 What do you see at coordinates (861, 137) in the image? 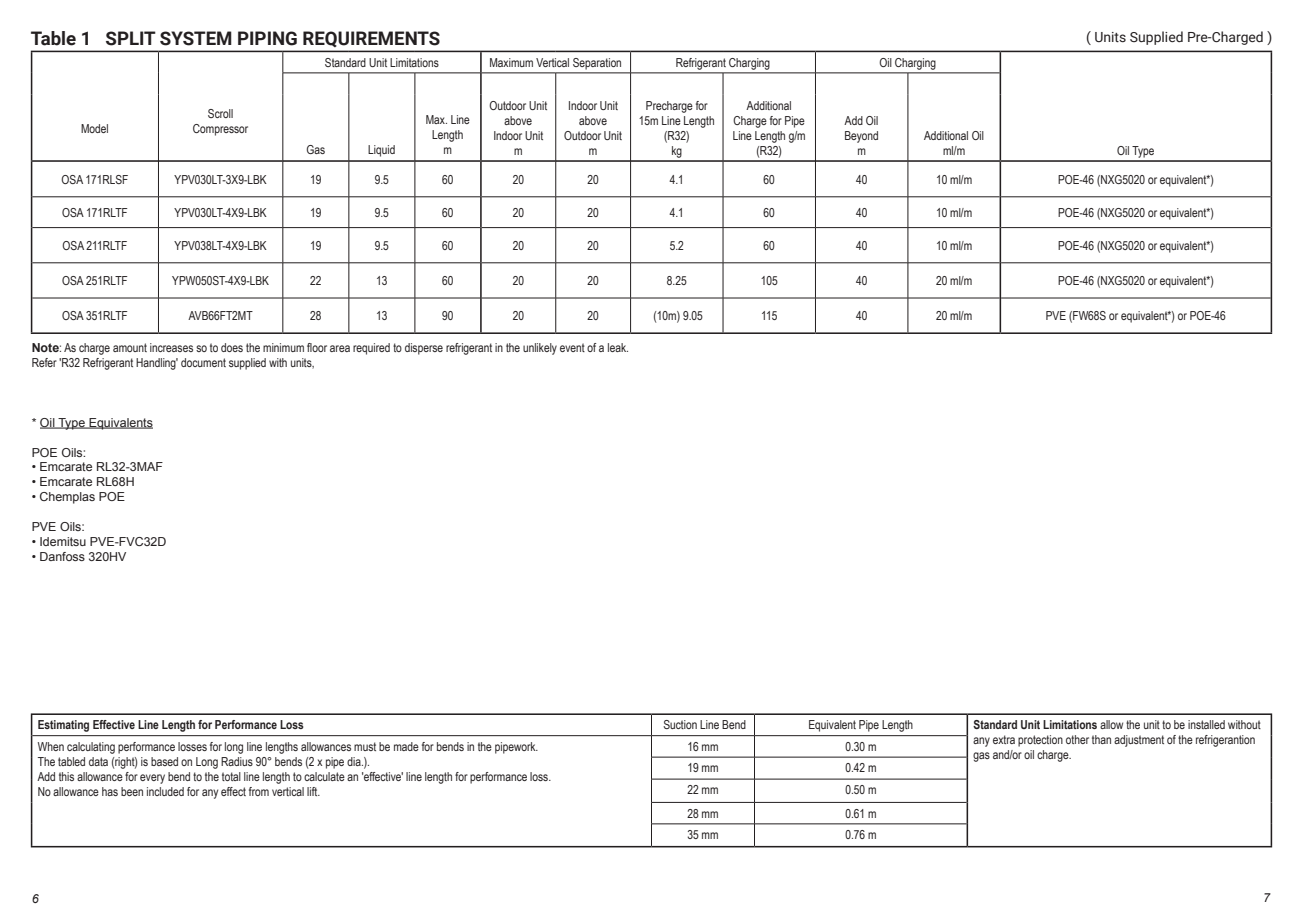
I see `Beyond` at bounding box center [861, 137].
